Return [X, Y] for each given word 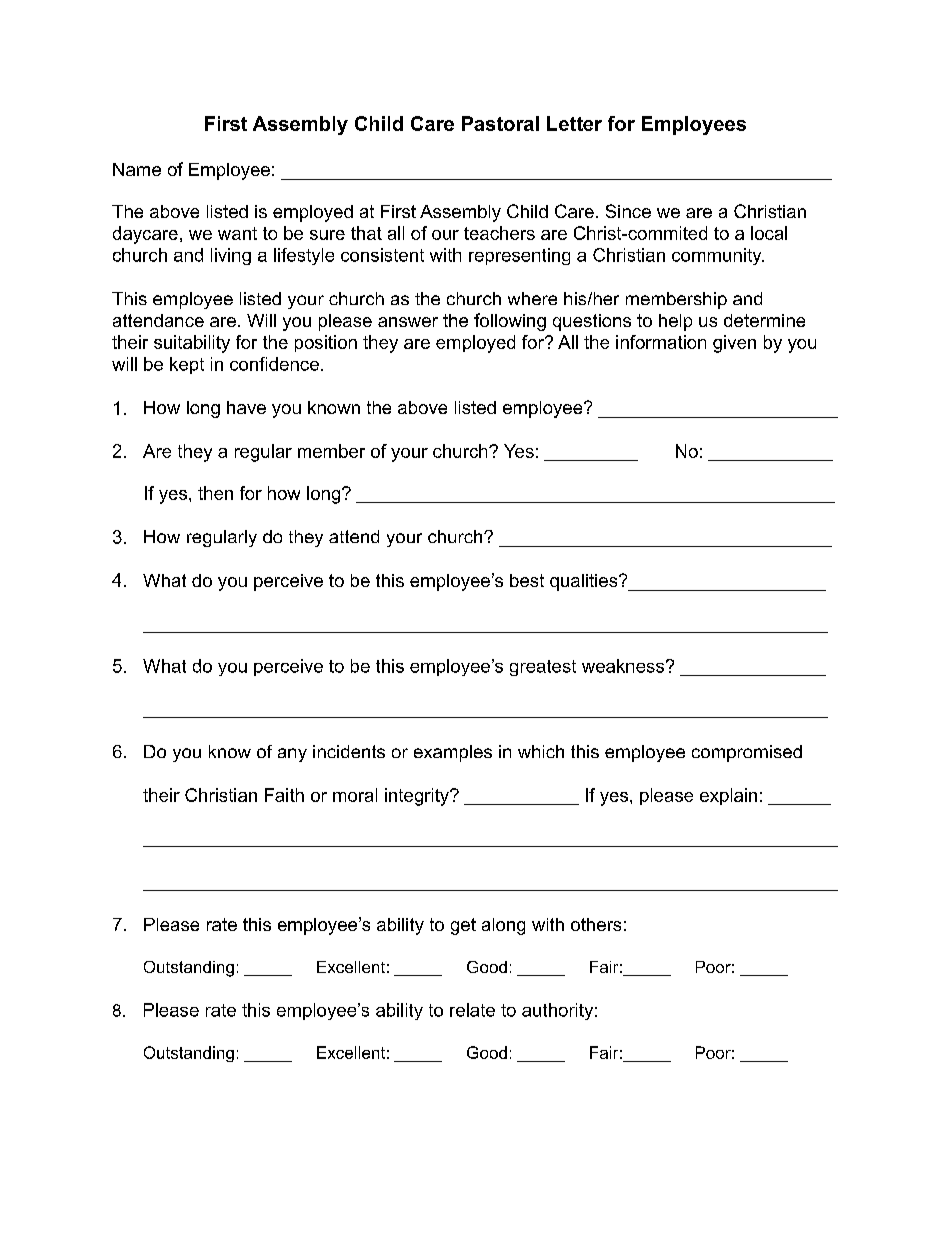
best [527, 580]
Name [137, 169]
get [463, 926]
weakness [623, 666]
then [215, 493]
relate [472, 1010]
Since [628, 211]
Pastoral [500, 123]
